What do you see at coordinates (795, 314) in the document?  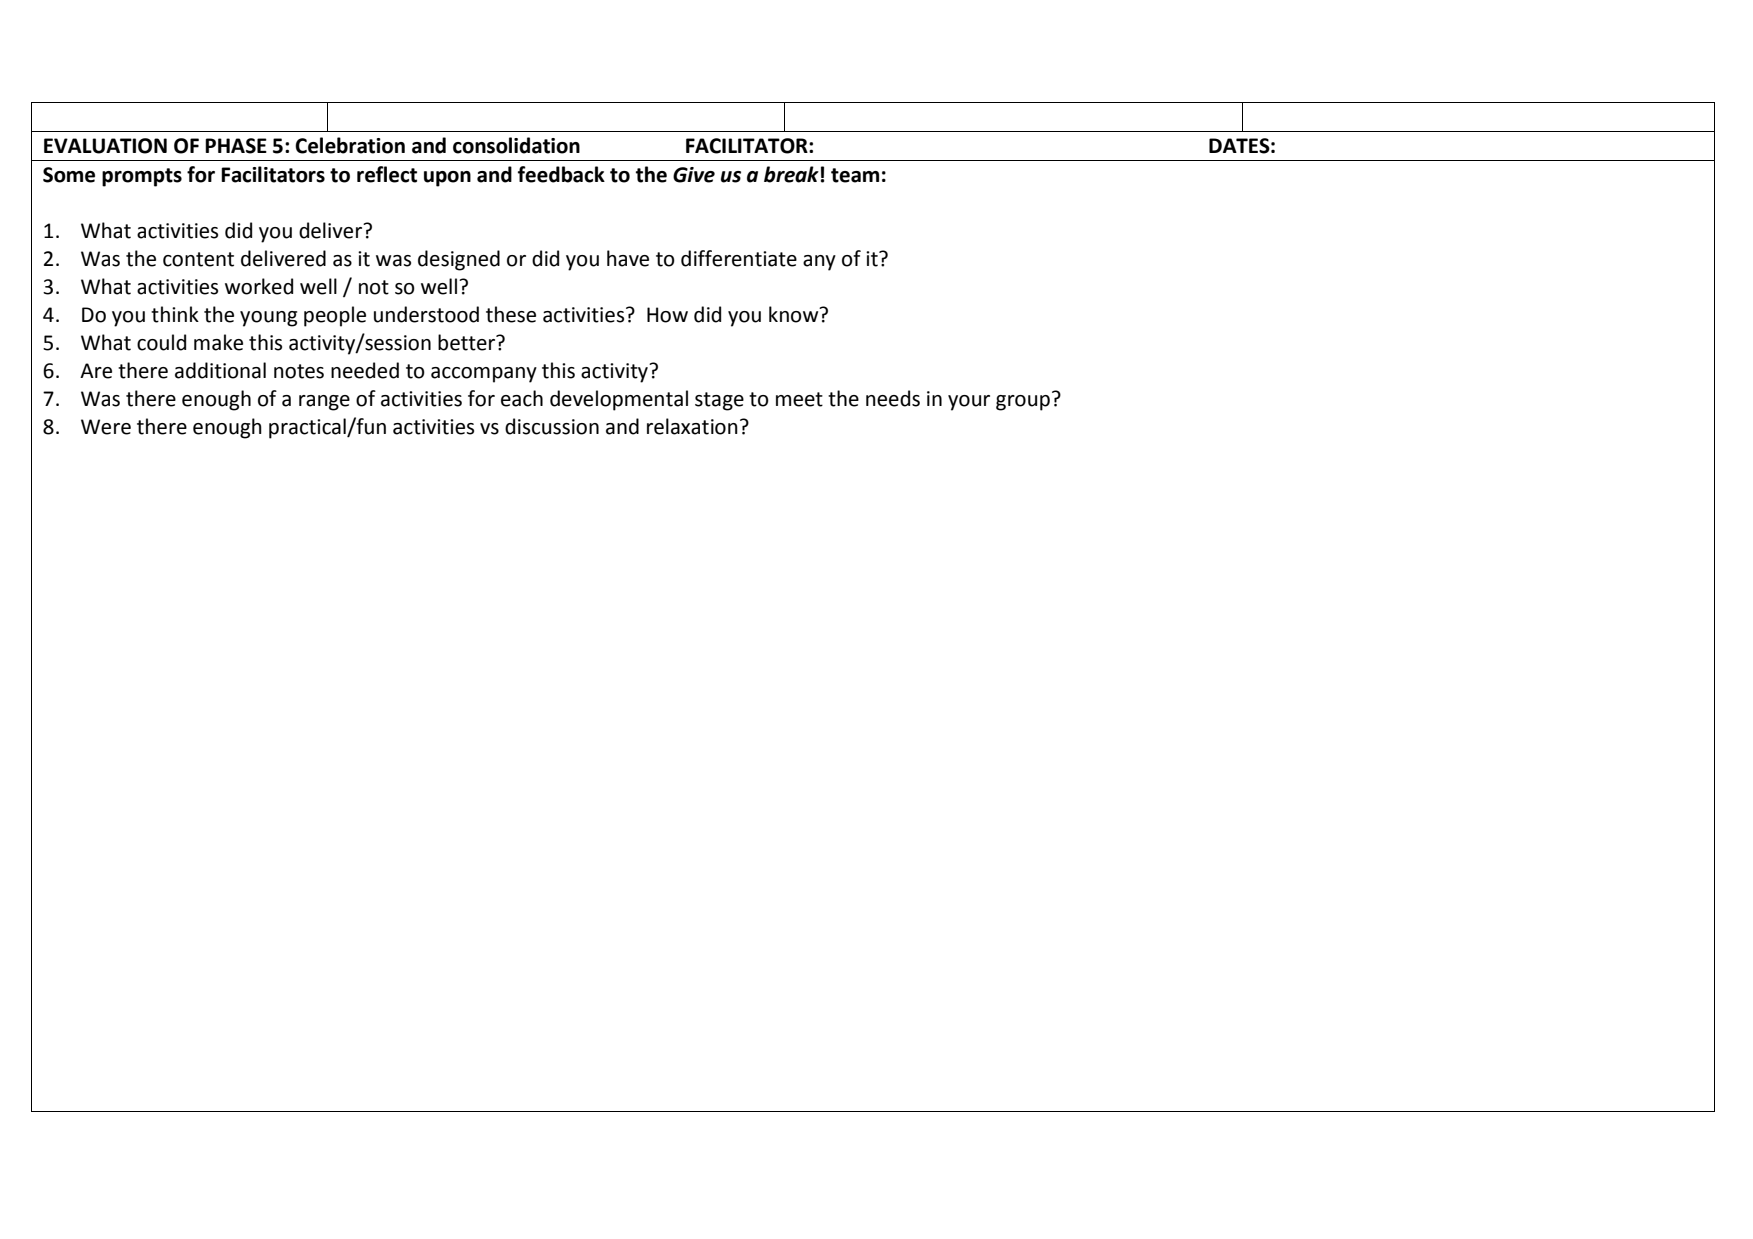 I see `know` at bounding box center [795, 314].
